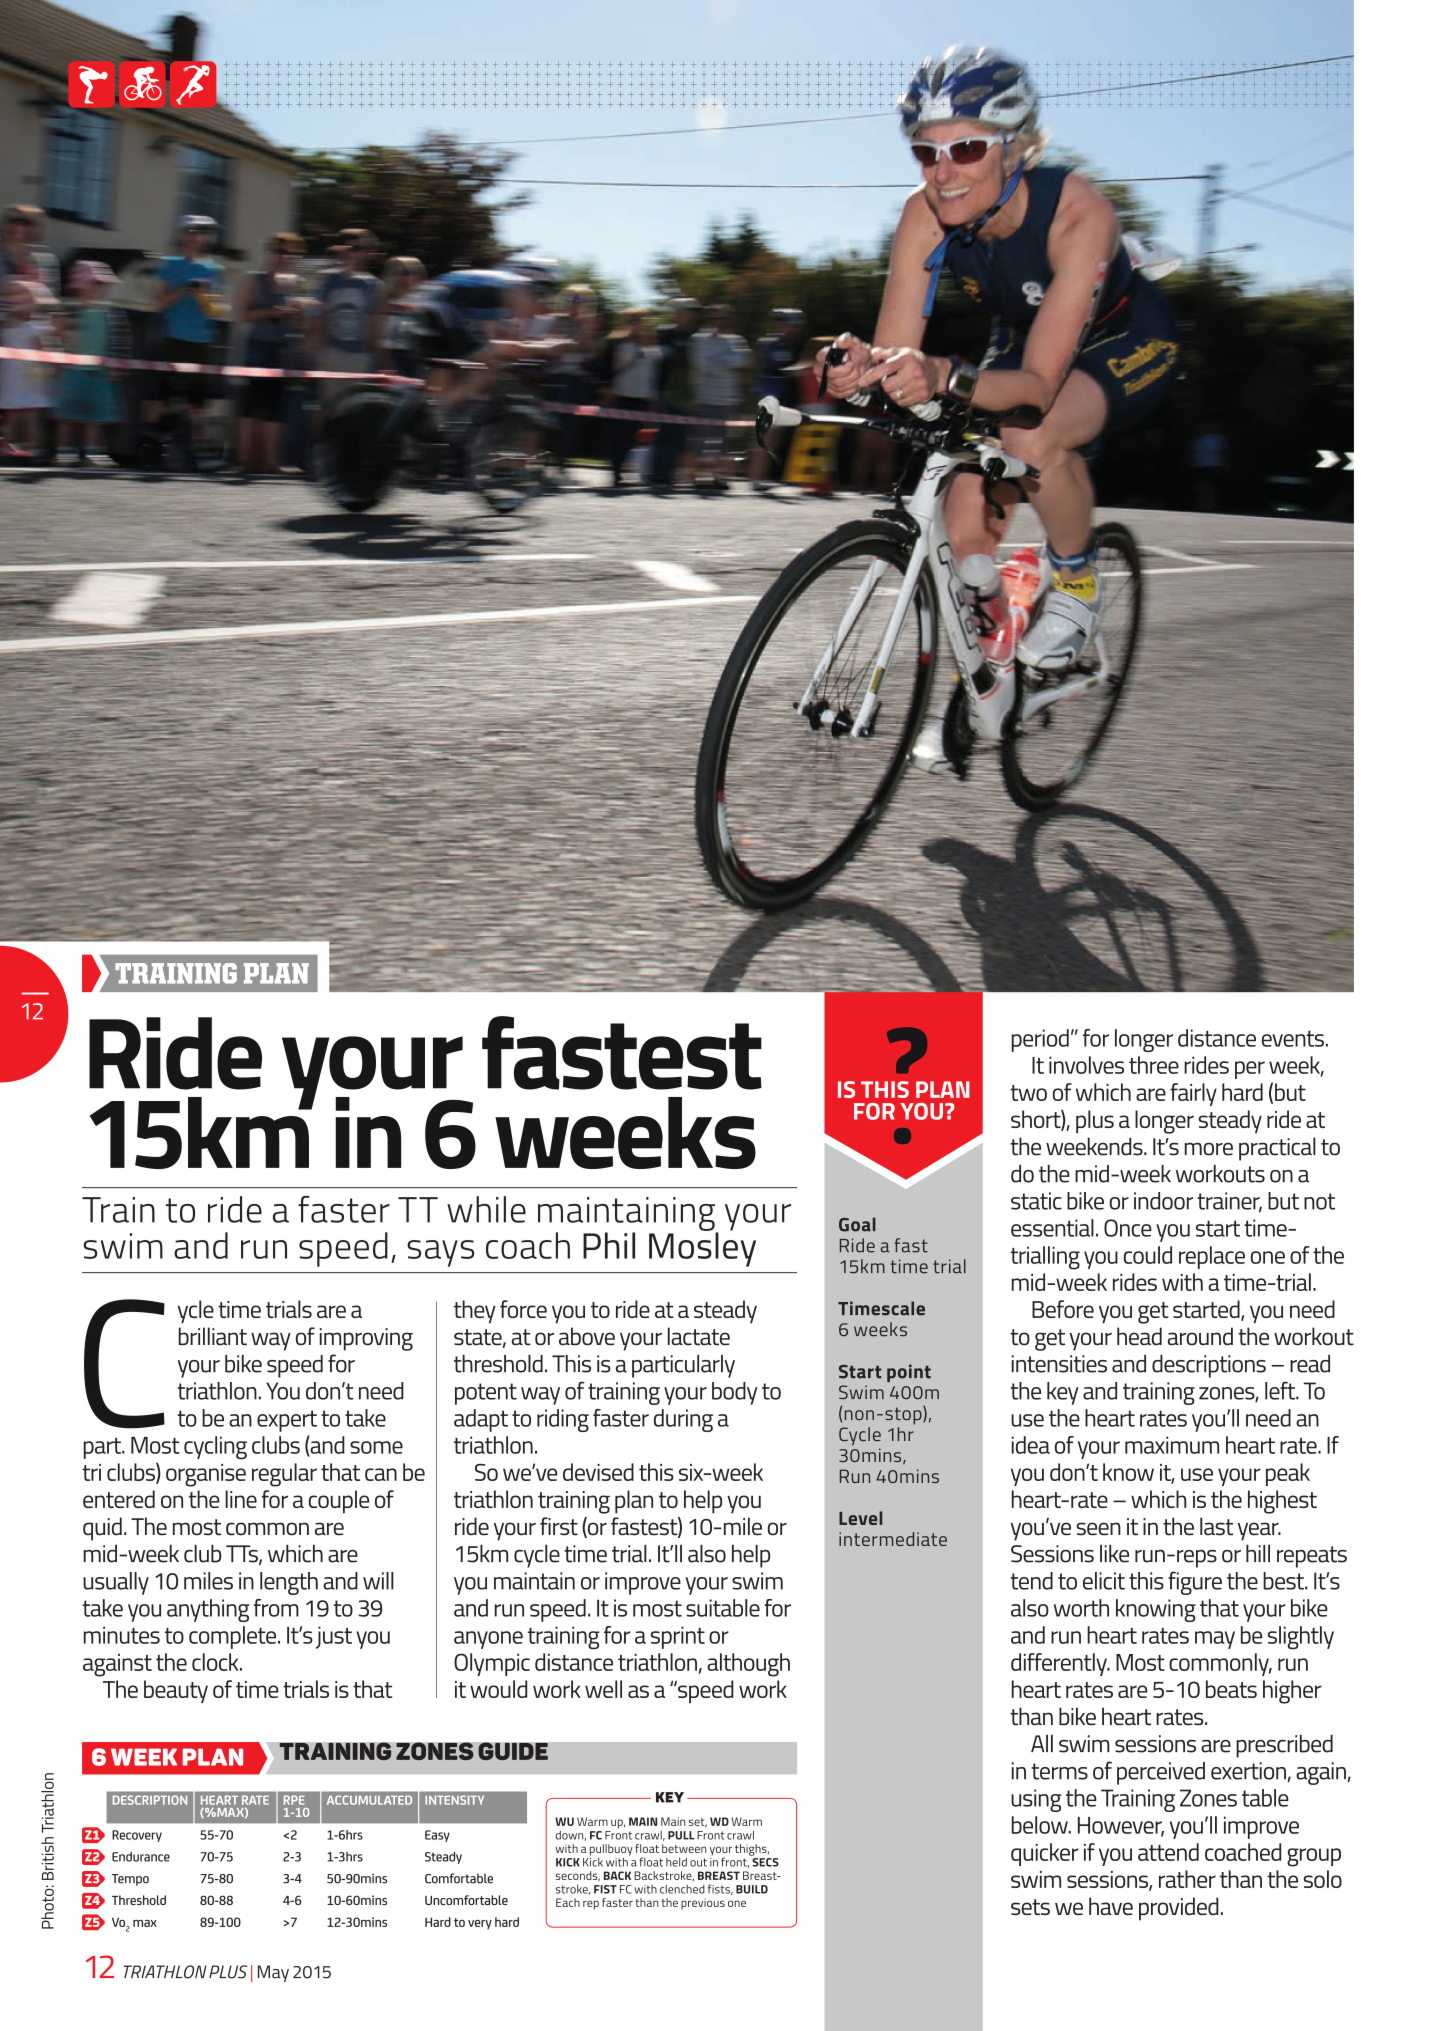 This screenshot has height=2031, width=1436. What do you see at coordinates (486, 1209) in the screenshot?
I see `while` at bounding box center [486, 1209].
